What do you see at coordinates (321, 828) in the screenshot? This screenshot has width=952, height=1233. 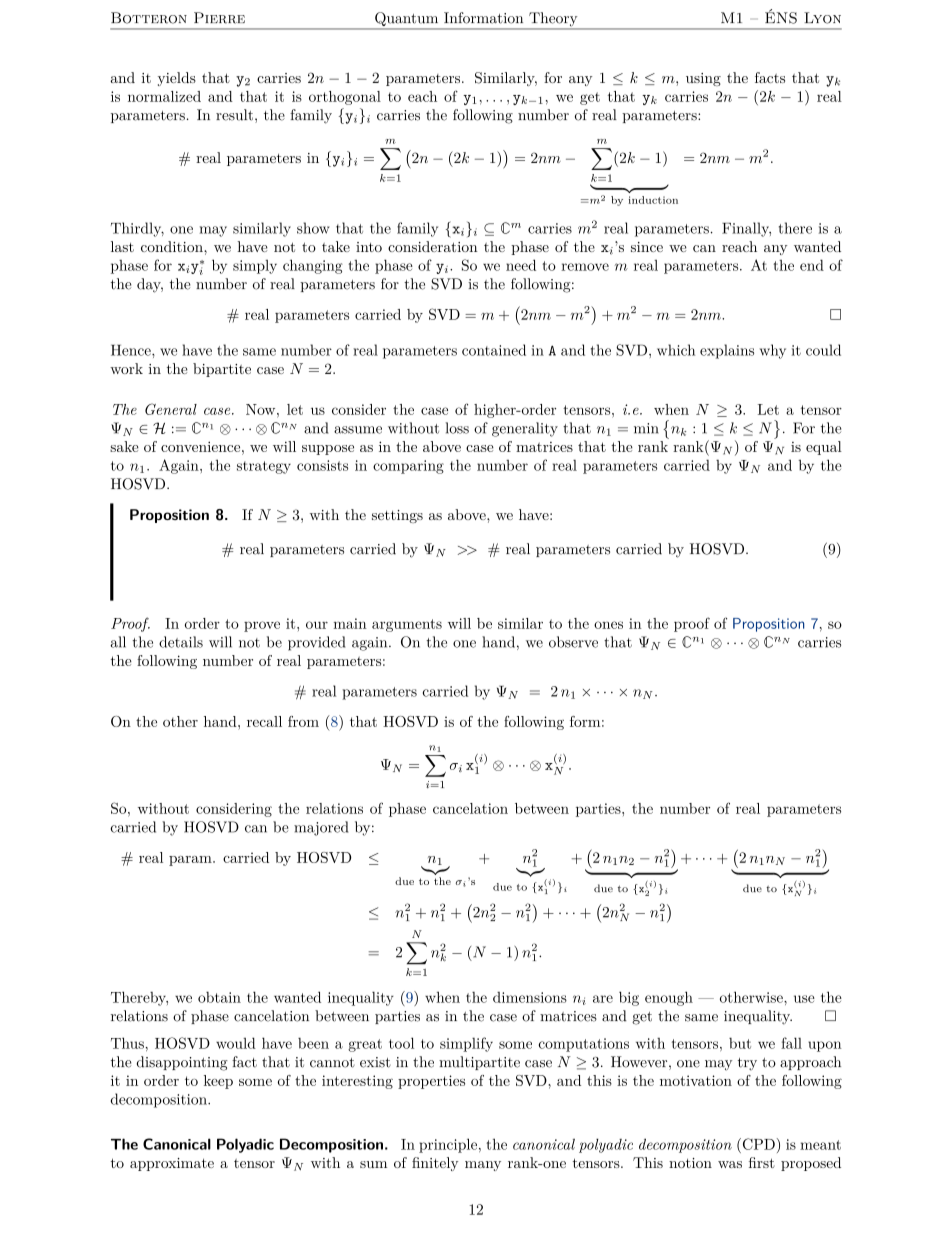 I see `majored` at bounding box center [321, 828].
